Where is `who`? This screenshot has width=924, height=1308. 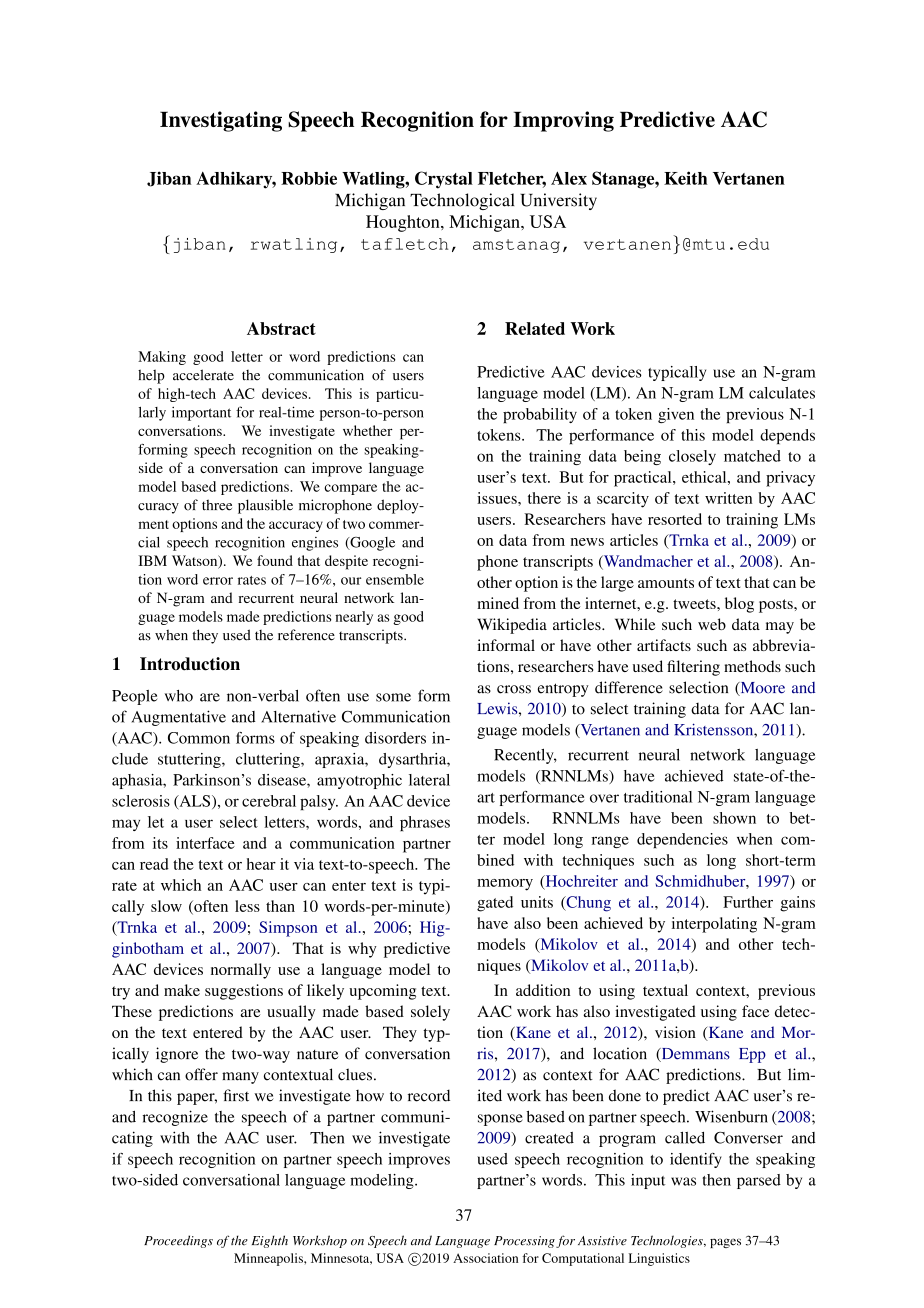
who is located at coordinates (179, 696).
